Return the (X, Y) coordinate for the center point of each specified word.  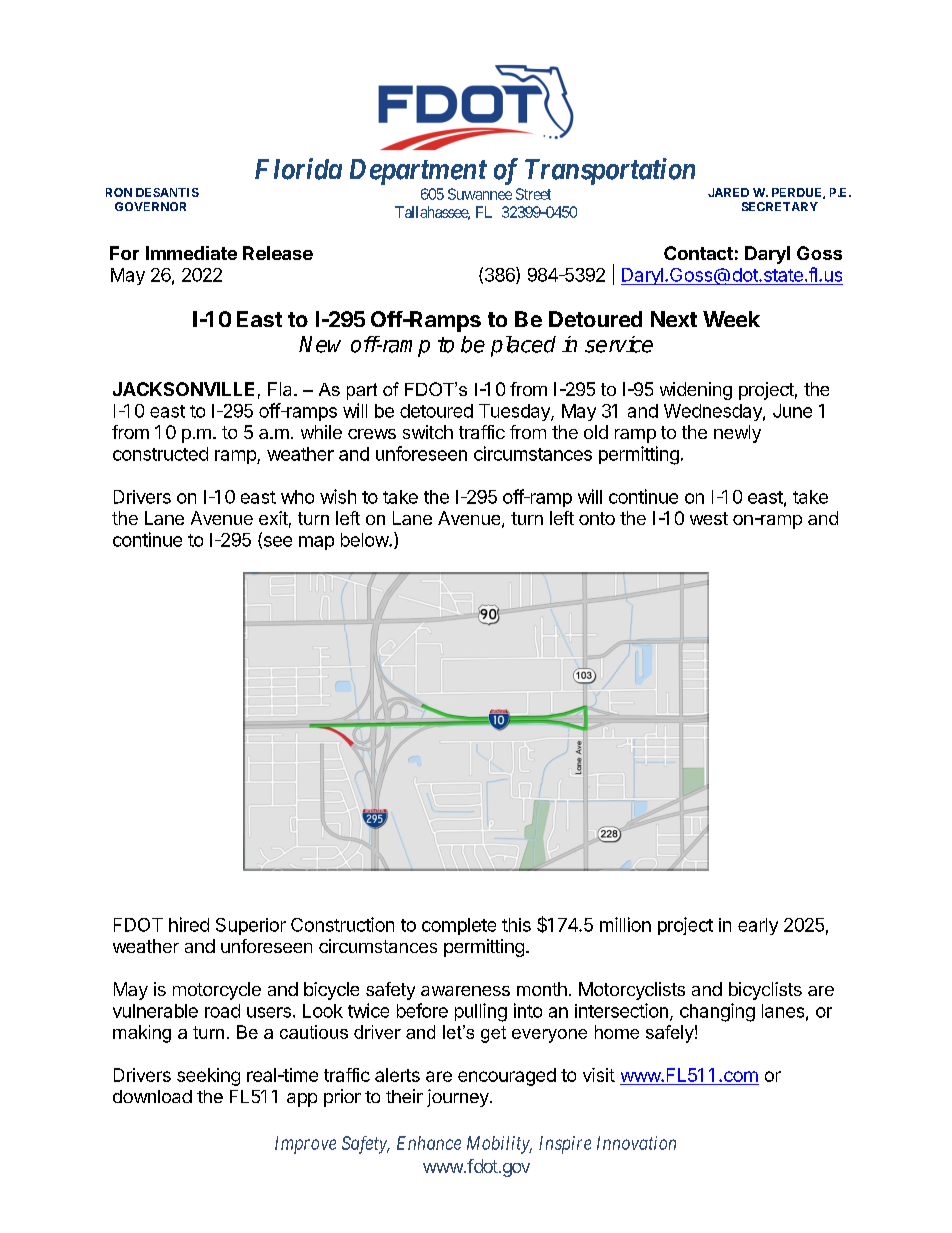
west (709, 518)
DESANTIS (167, 192)
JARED (728, 192)
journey (459, 1098)
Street (533, 194)
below (365, 540)
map (316, 543)
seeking (208, 1077)
